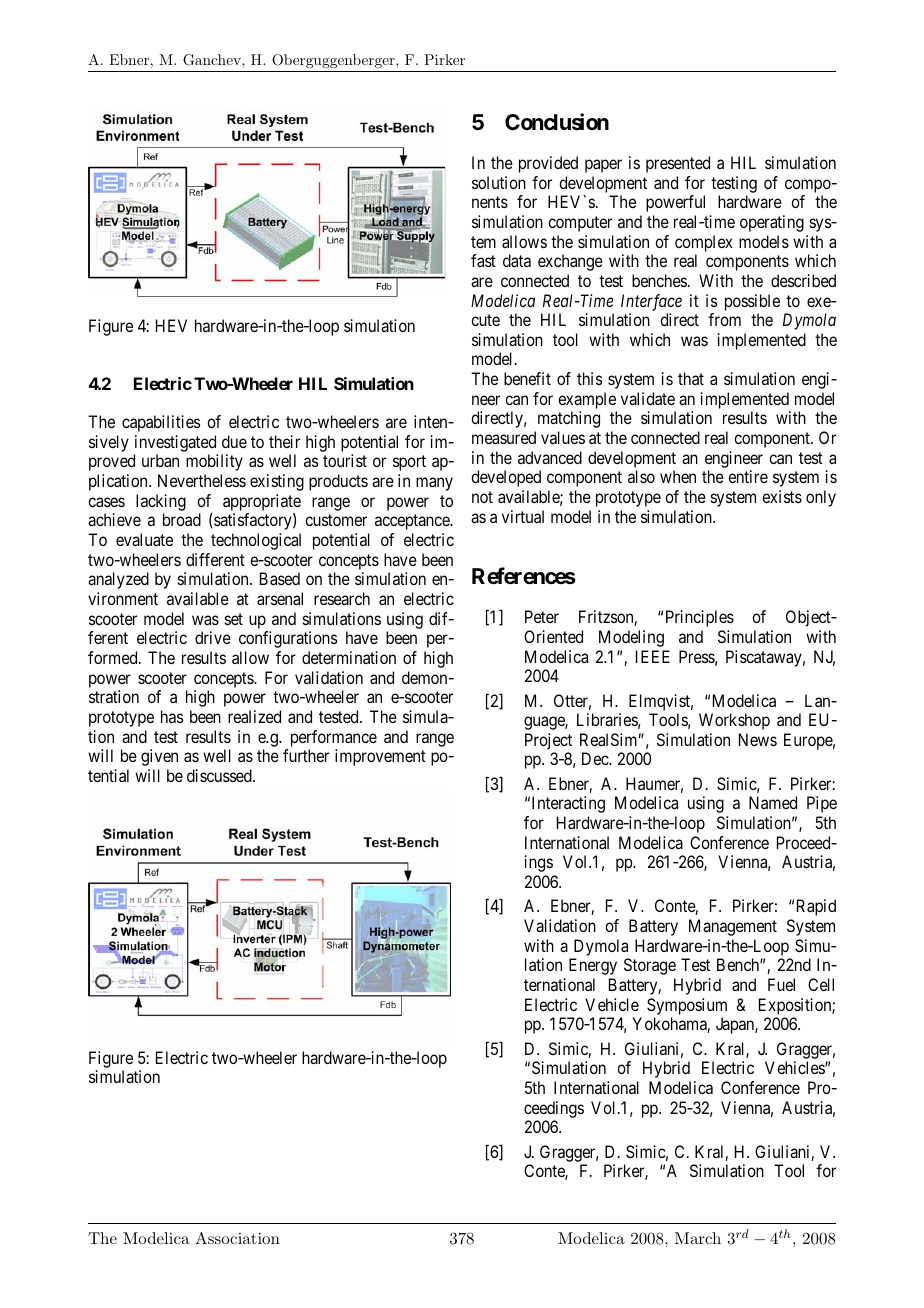 This image has height=1308, width=924. I want to click on fast, so click(483, 260).
